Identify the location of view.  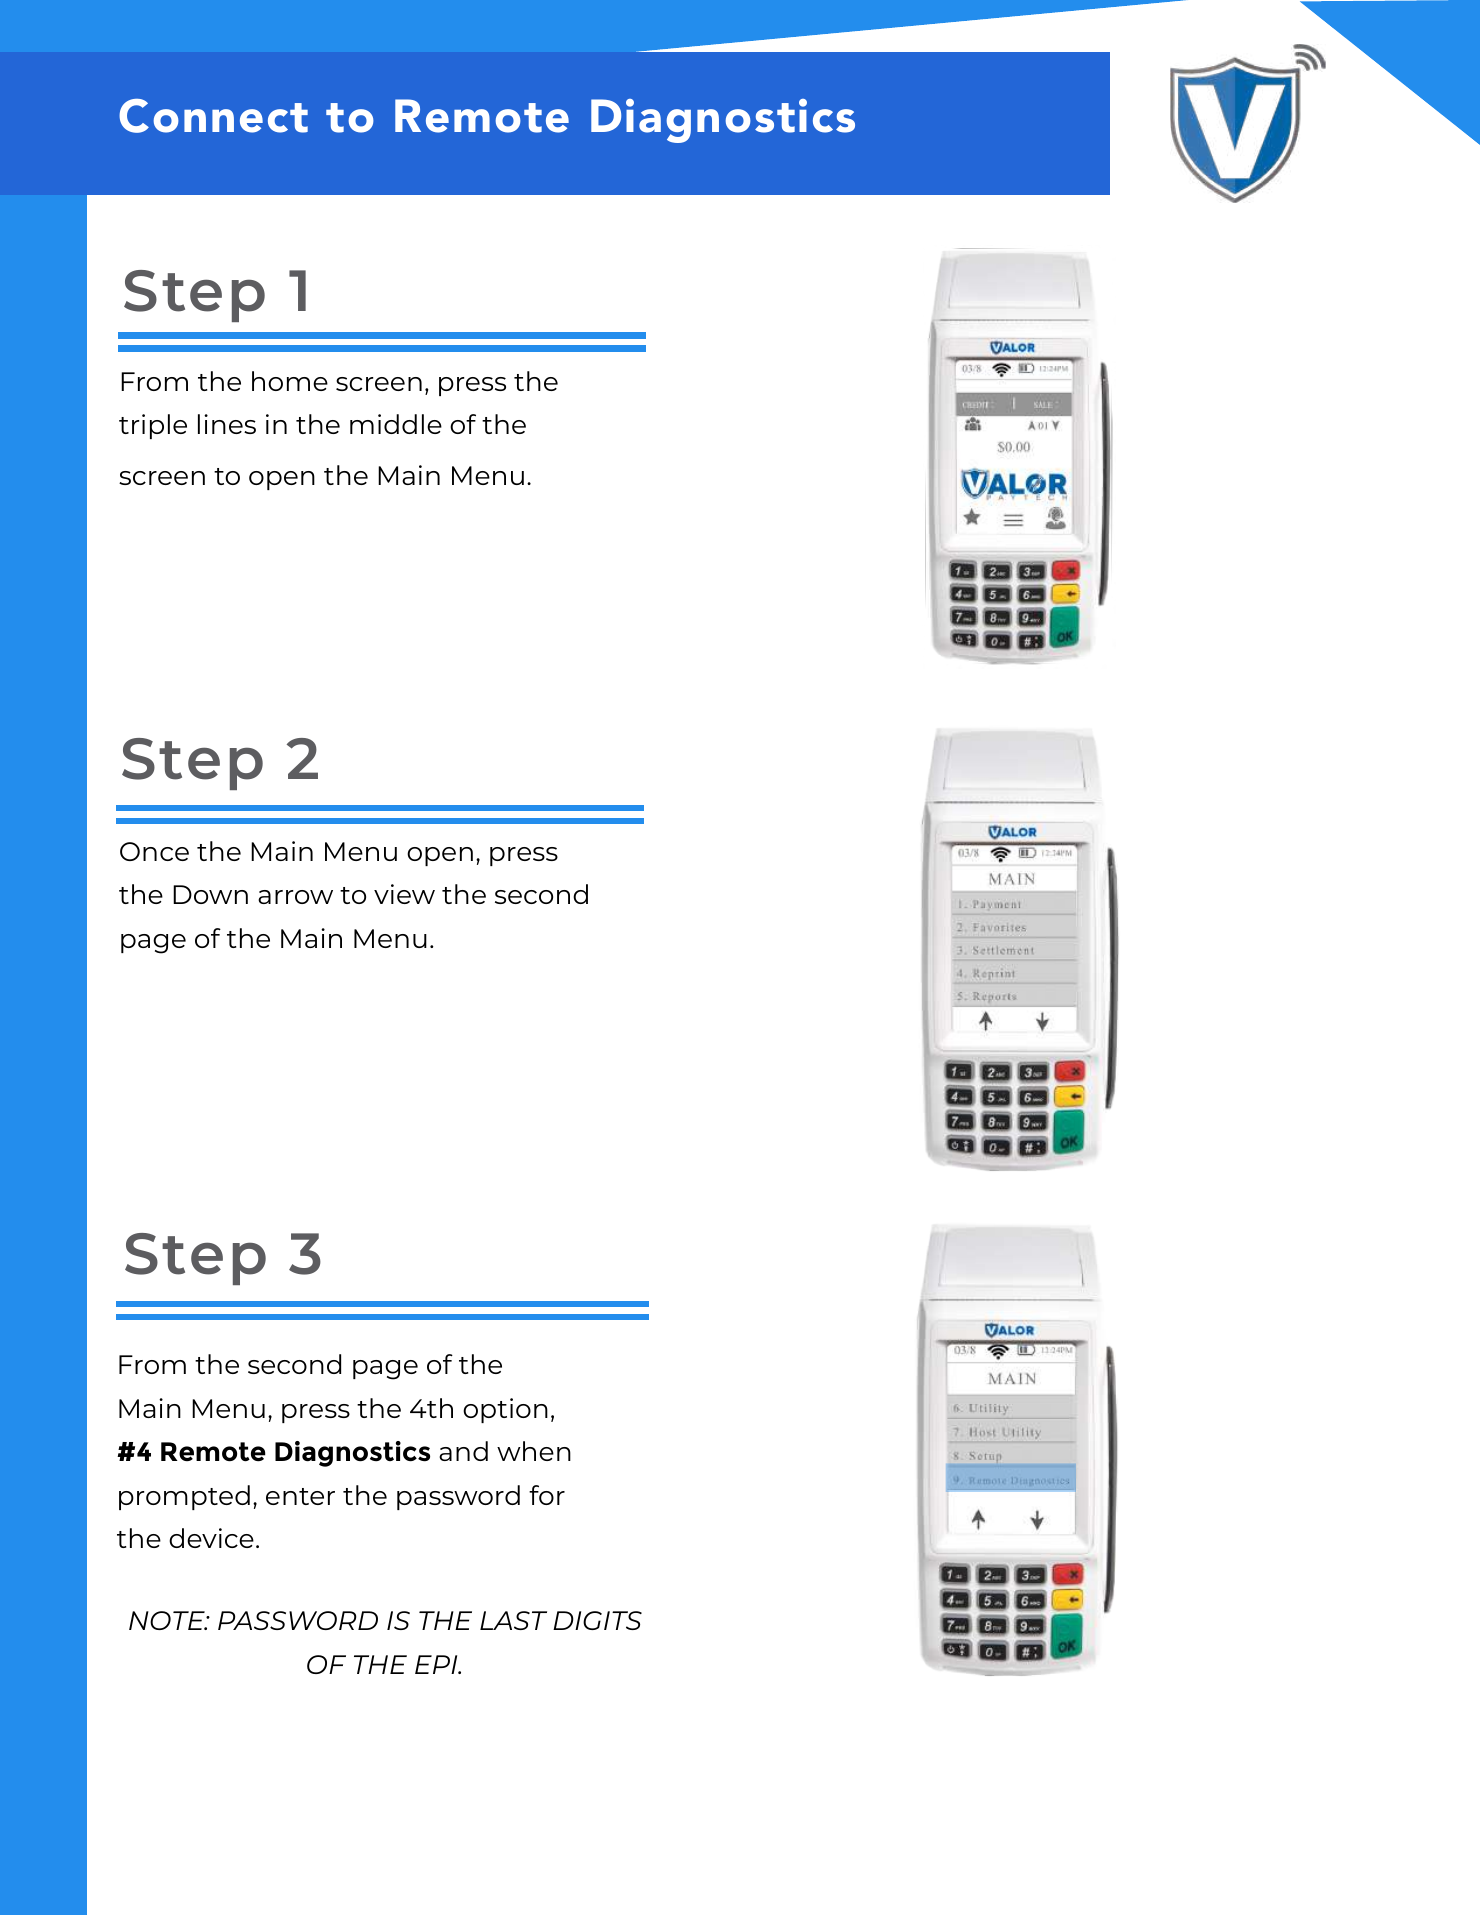
(404, 894).
